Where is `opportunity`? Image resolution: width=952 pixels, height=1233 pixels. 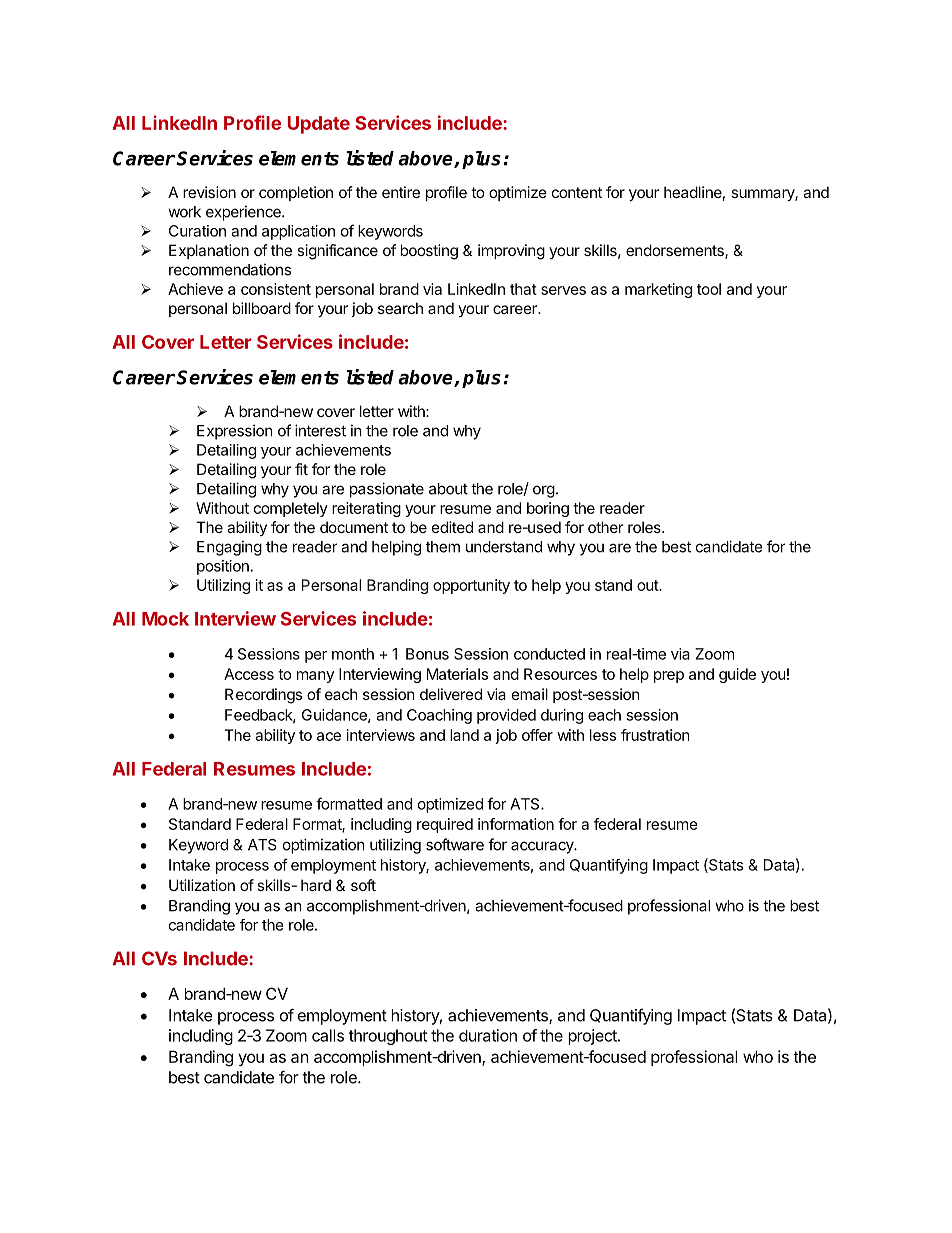 opportunity is located at coordinates (471, 586).
